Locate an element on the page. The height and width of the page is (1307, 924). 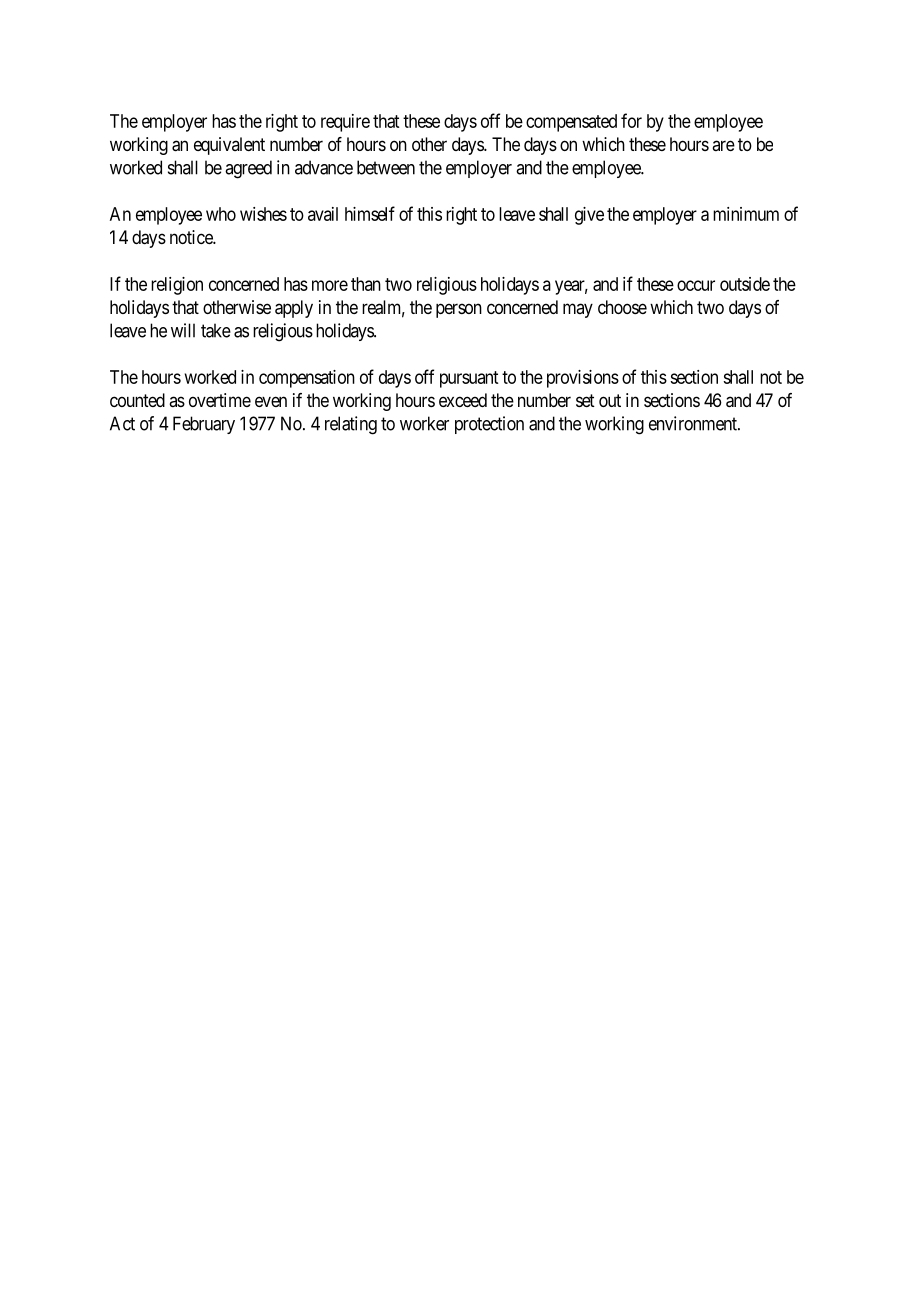
equivalent is located at coordinates (229, 146).
